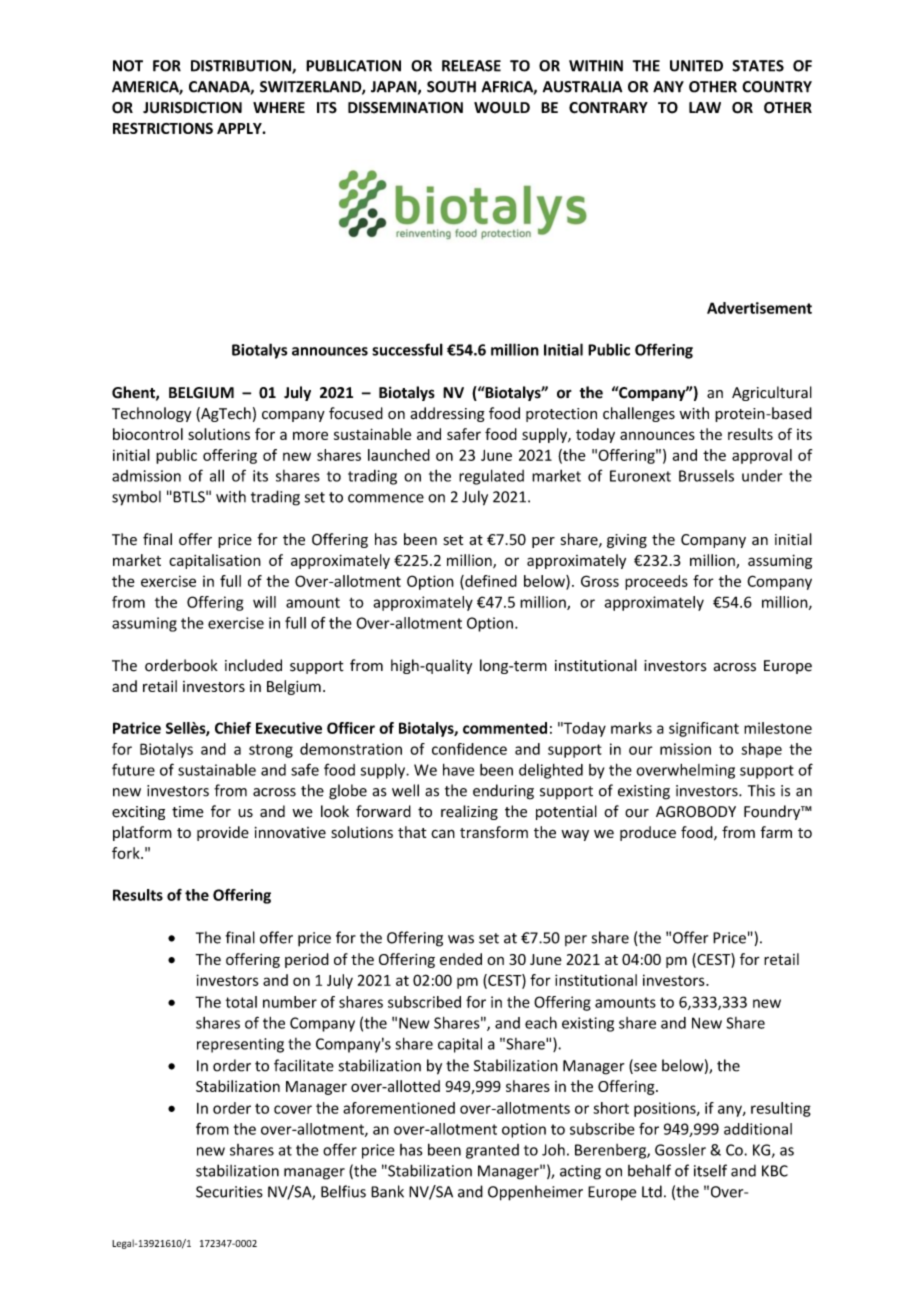 This page has width=924, height=1308. Describe the element at coordinates (229, 1192) in the page. I see `Securities` at that location.
